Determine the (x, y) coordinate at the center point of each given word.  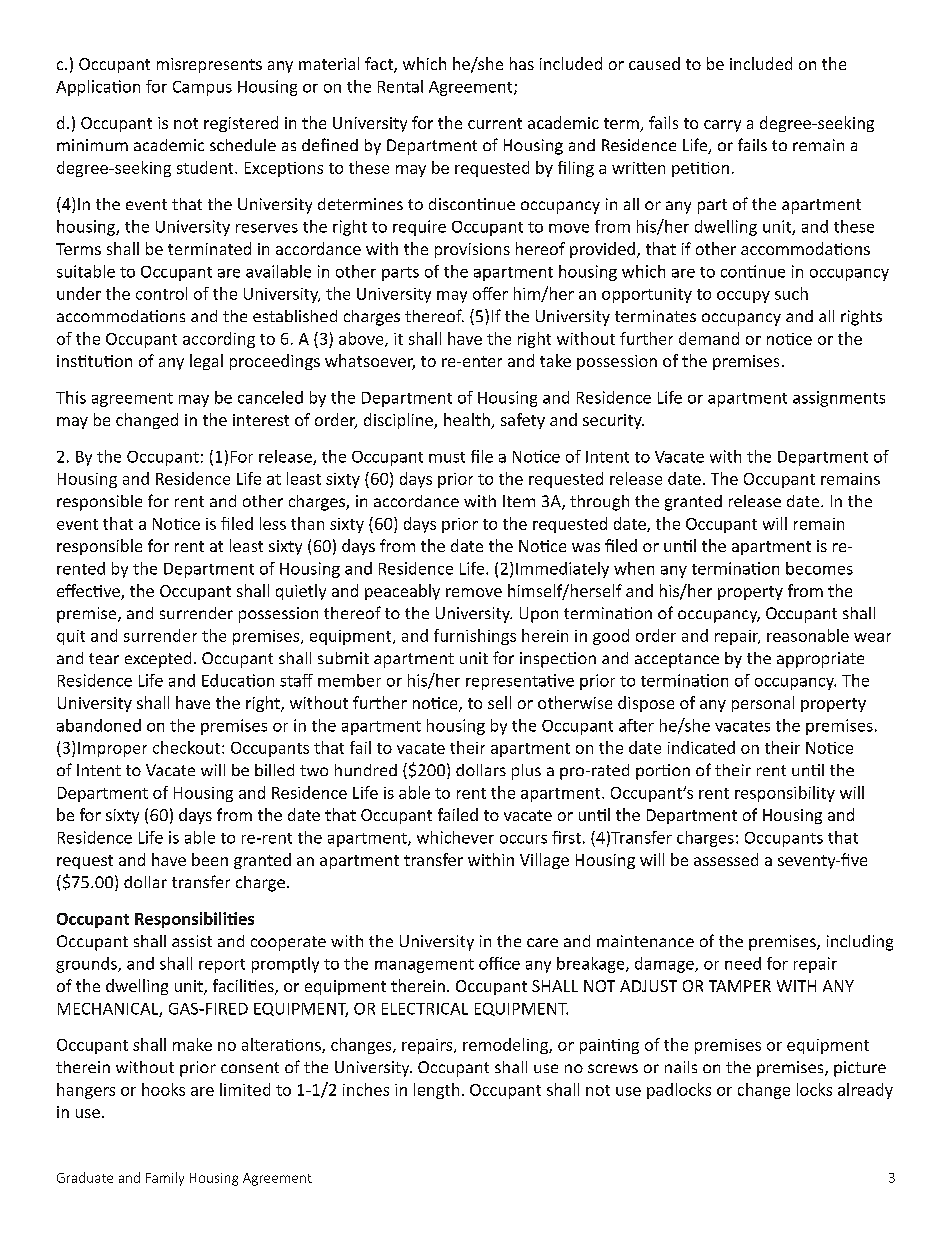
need (743, 963)
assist (192, 941)
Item (519, 501)
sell (499, 702)
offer (490, 293)
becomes (819, 568)
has (522, 63)
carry (722, 126)
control (161, 293)
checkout (188, 747)
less (273, 523)
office (499, 963)
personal (763, 704)
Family (165, 1179)
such (791, 293)
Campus (202, 88)
